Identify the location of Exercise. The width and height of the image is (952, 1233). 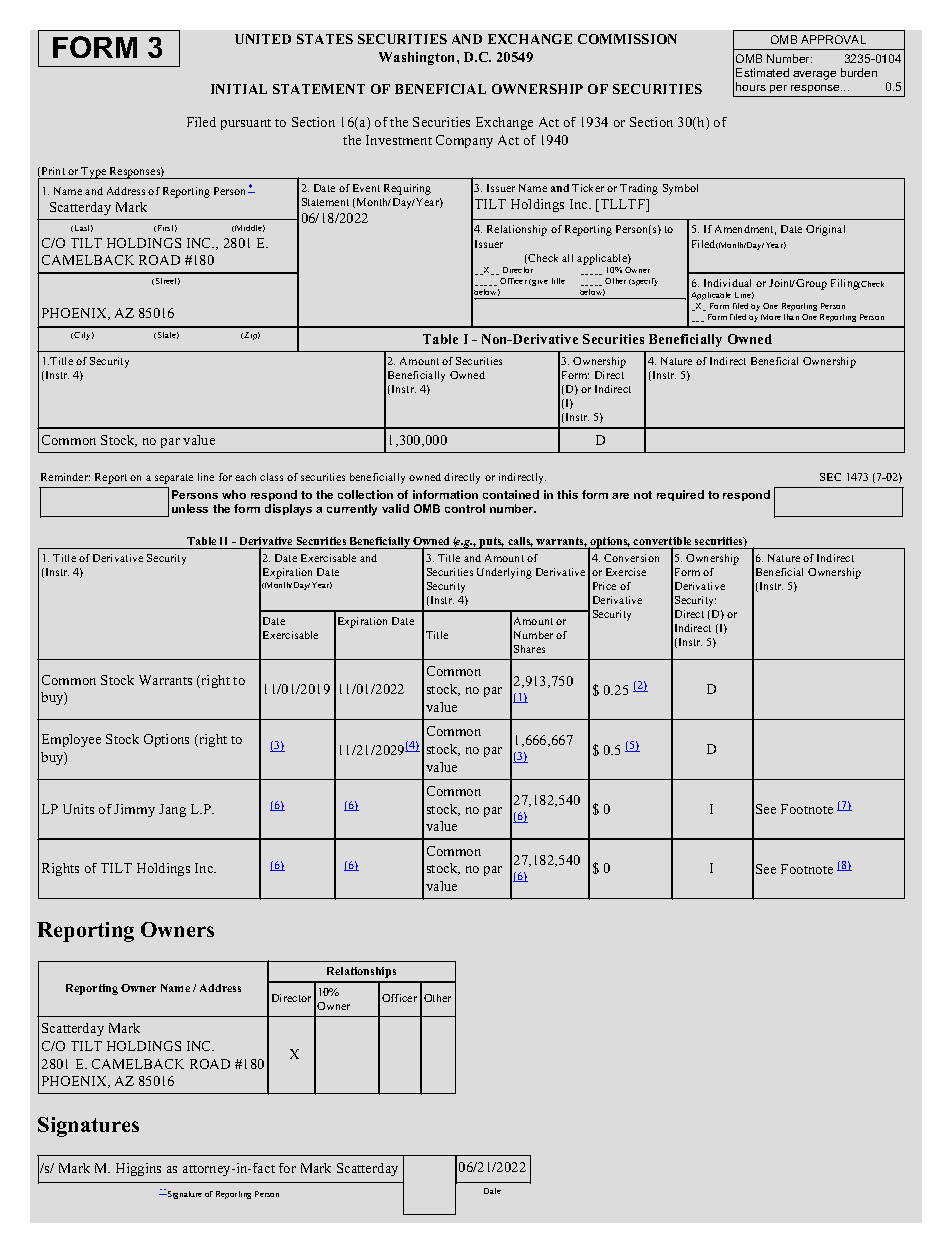
(626, 572).
